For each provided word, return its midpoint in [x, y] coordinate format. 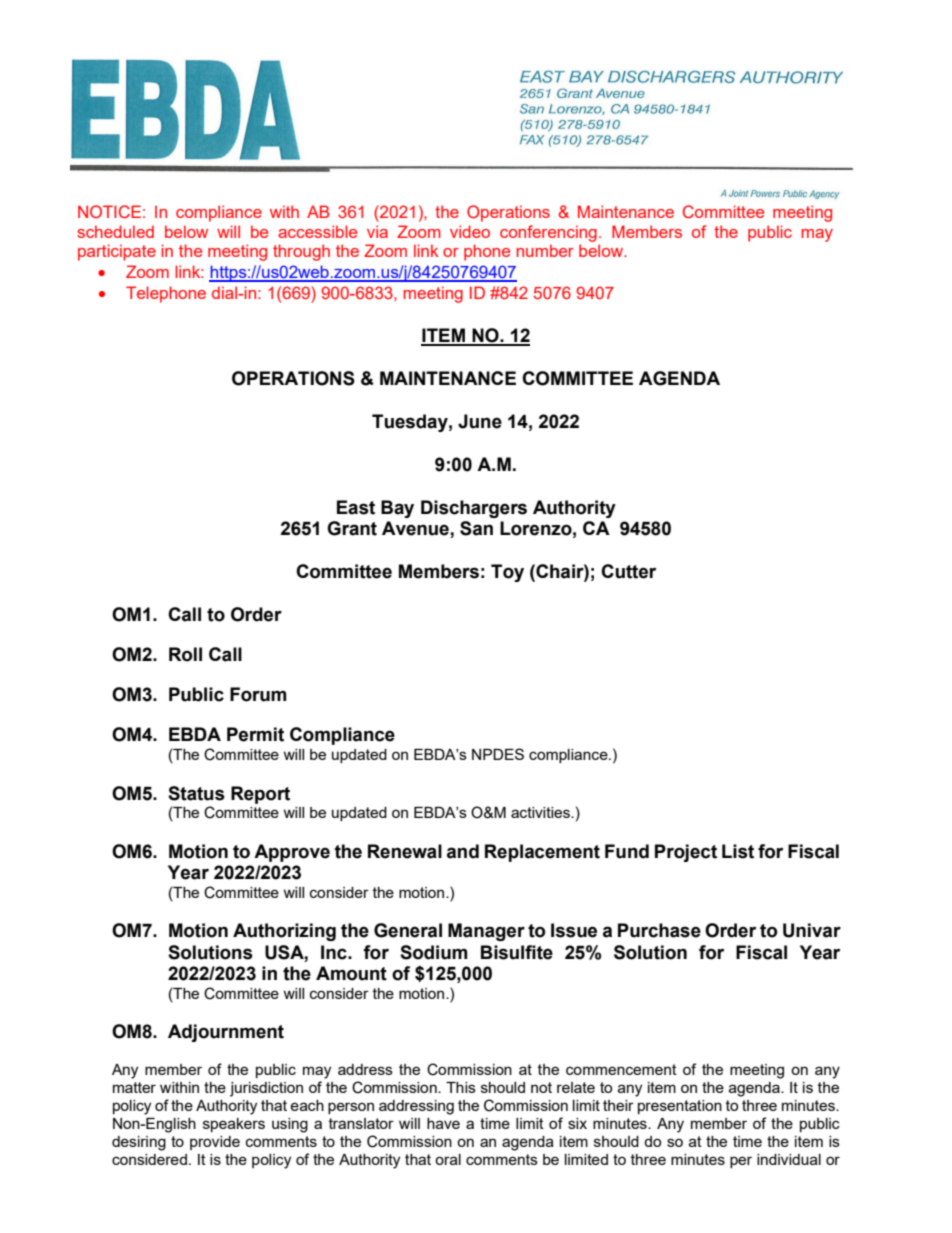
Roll [185, 654]
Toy [507, 573]
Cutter [628, 571]
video [470, 231]
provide [215, 1143]
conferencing [548, 233]
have [443, 1123]
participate [117, 252]
